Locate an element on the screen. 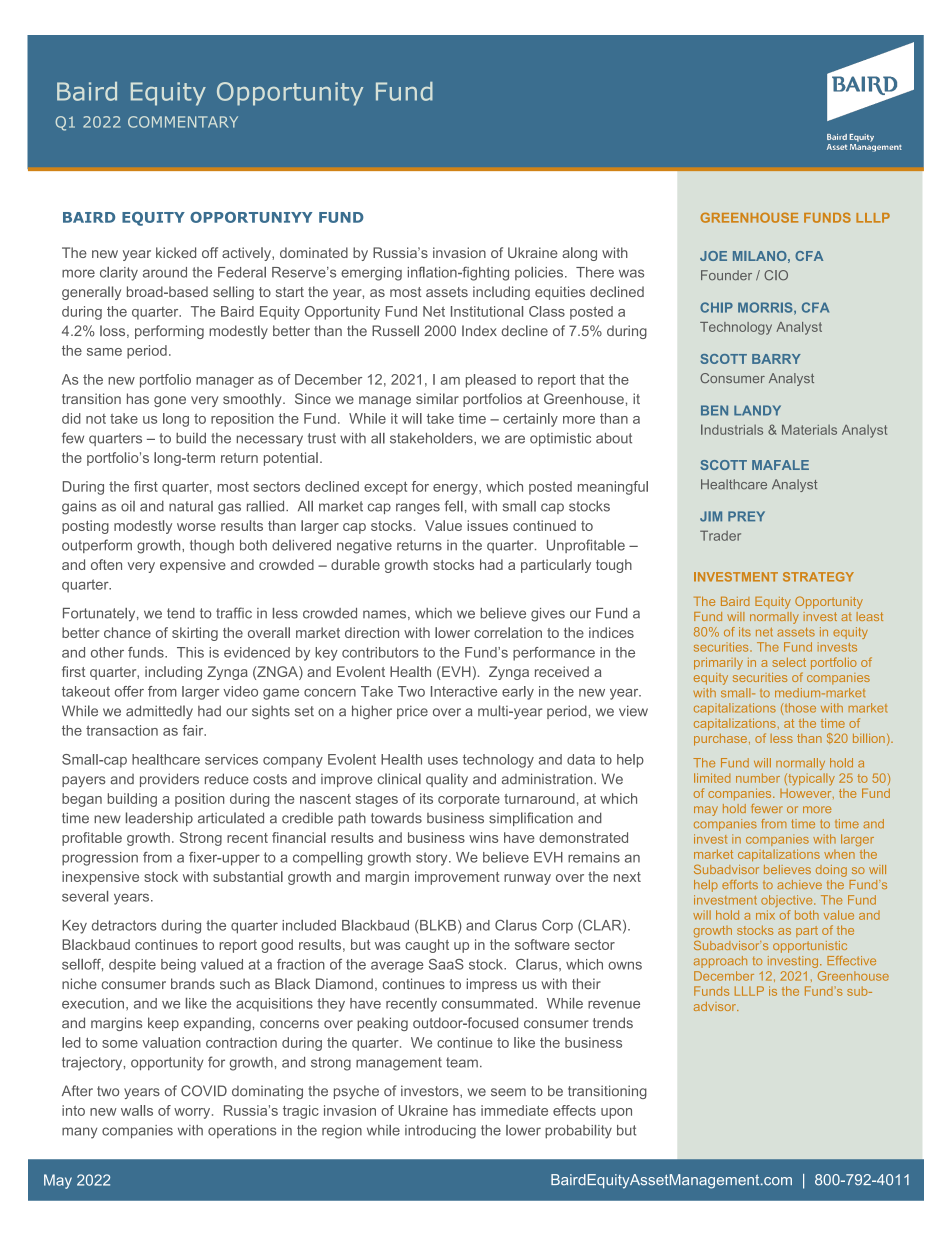 The height and width of the screenshot is (1233, 952). seem is located at coordinates (508, 1092).
